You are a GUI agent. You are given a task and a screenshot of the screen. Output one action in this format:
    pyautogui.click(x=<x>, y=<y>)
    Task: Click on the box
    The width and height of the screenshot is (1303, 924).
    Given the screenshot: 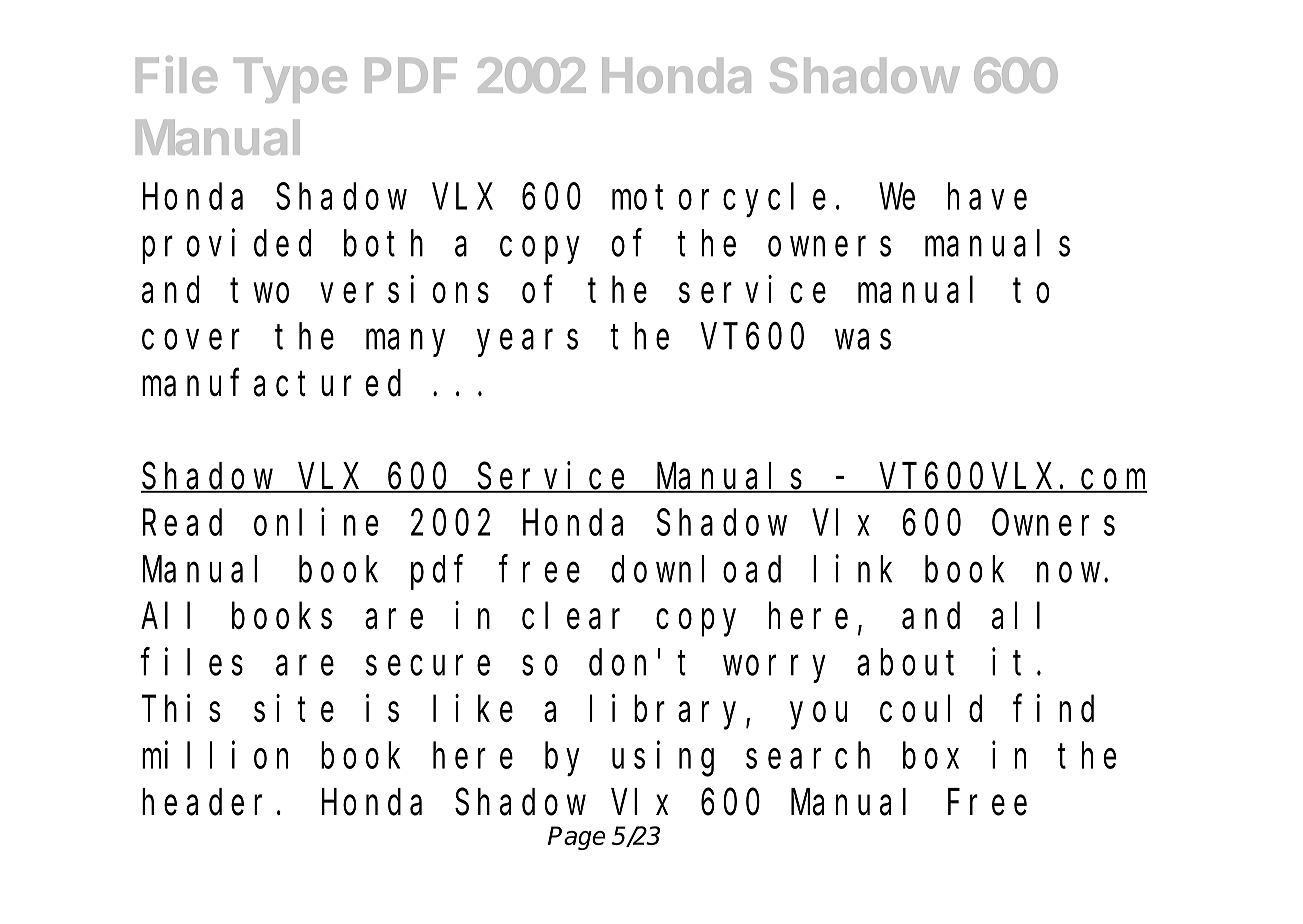 What is the action you would take?
    pyautogui.click(x=931, y=756)
